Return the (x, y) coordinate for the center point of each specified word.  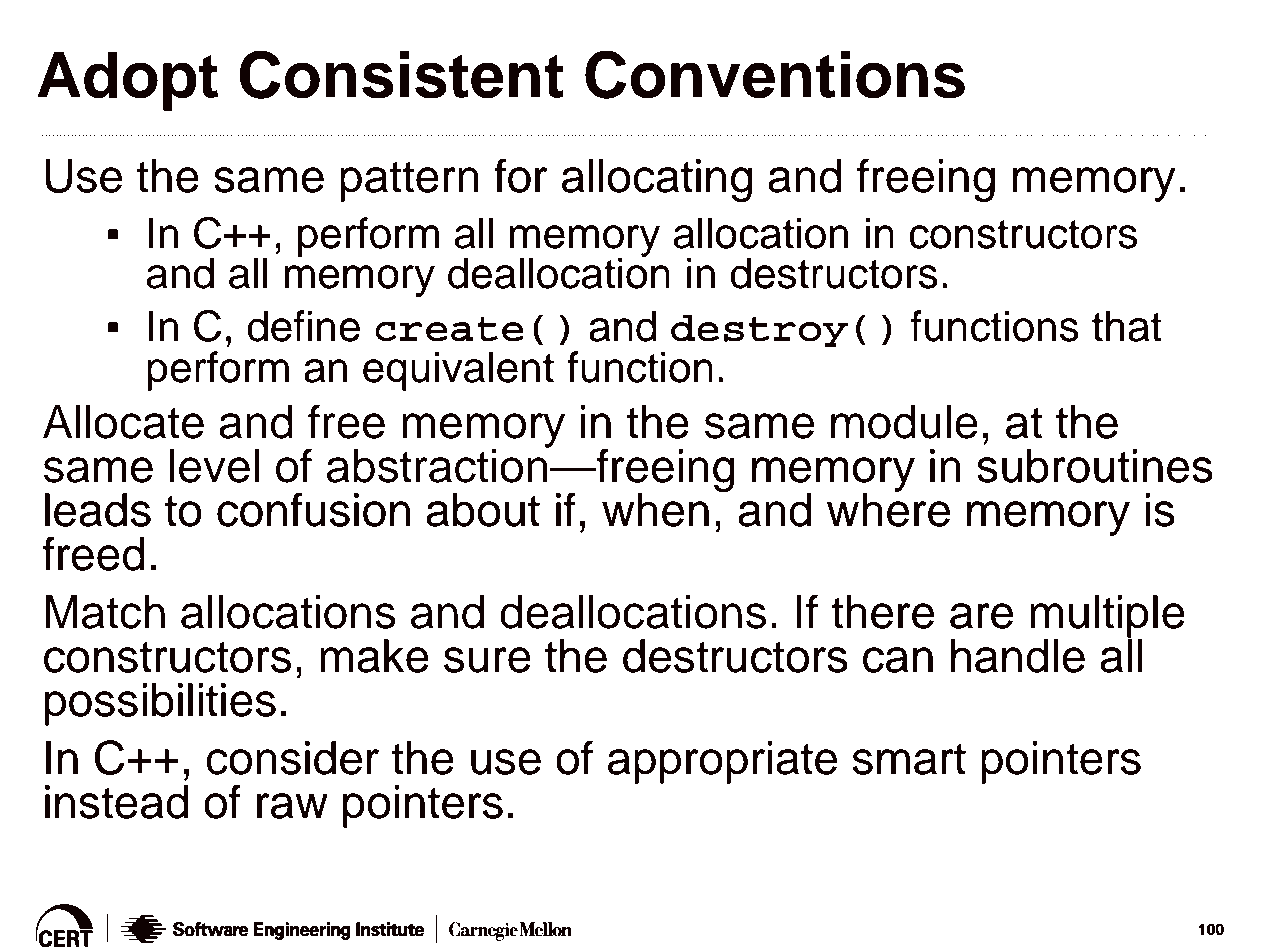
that (1127, 326)
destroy (760, 330)
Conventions (775, 74)
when (655, 510)
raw (292, 806)
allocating (657, 180)
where (888, 509)
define (303, 326)
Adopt (127, 81)
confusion (313, 509)
